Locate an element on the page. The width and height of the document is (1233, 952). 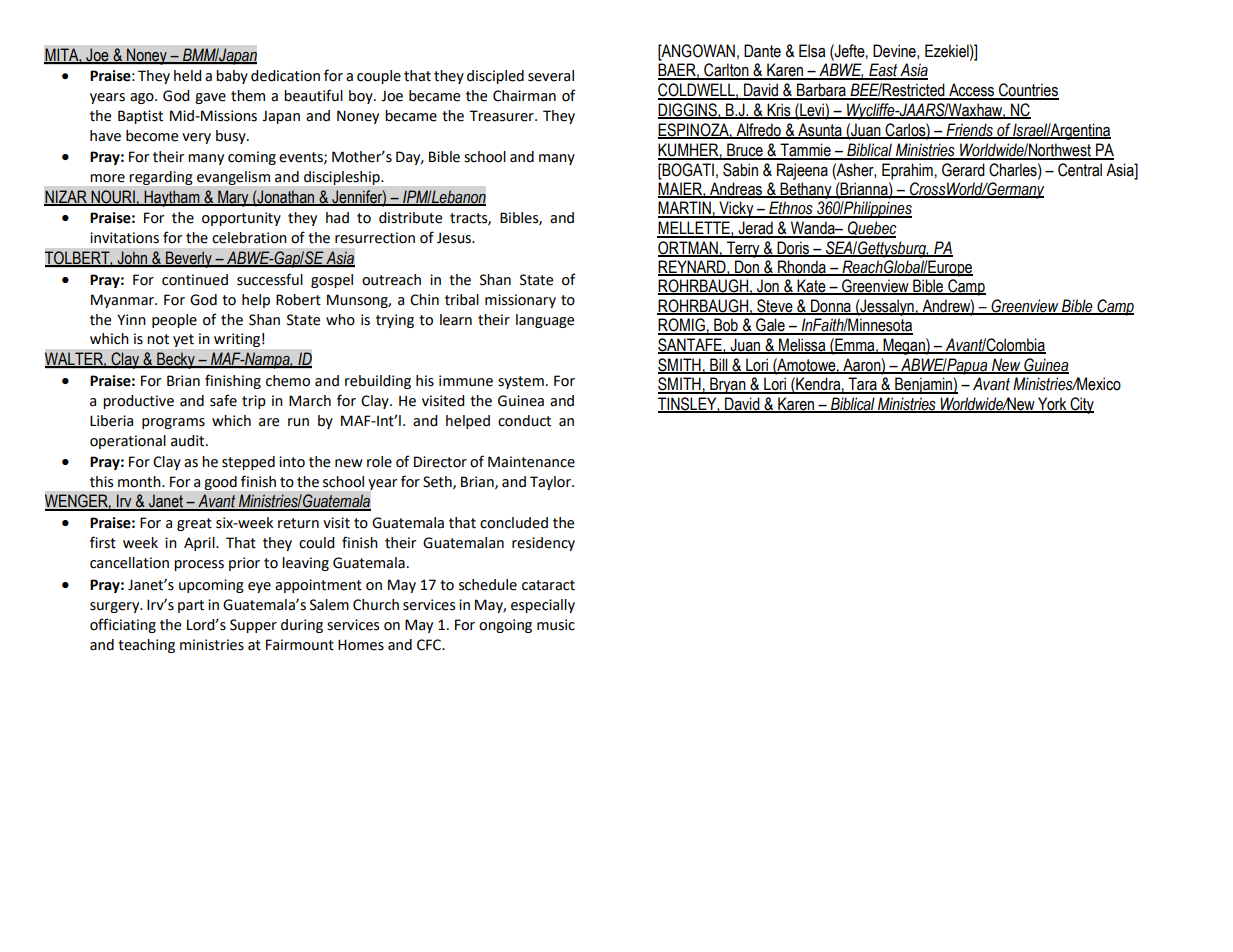
York is located at coordinates (1052, 404).
